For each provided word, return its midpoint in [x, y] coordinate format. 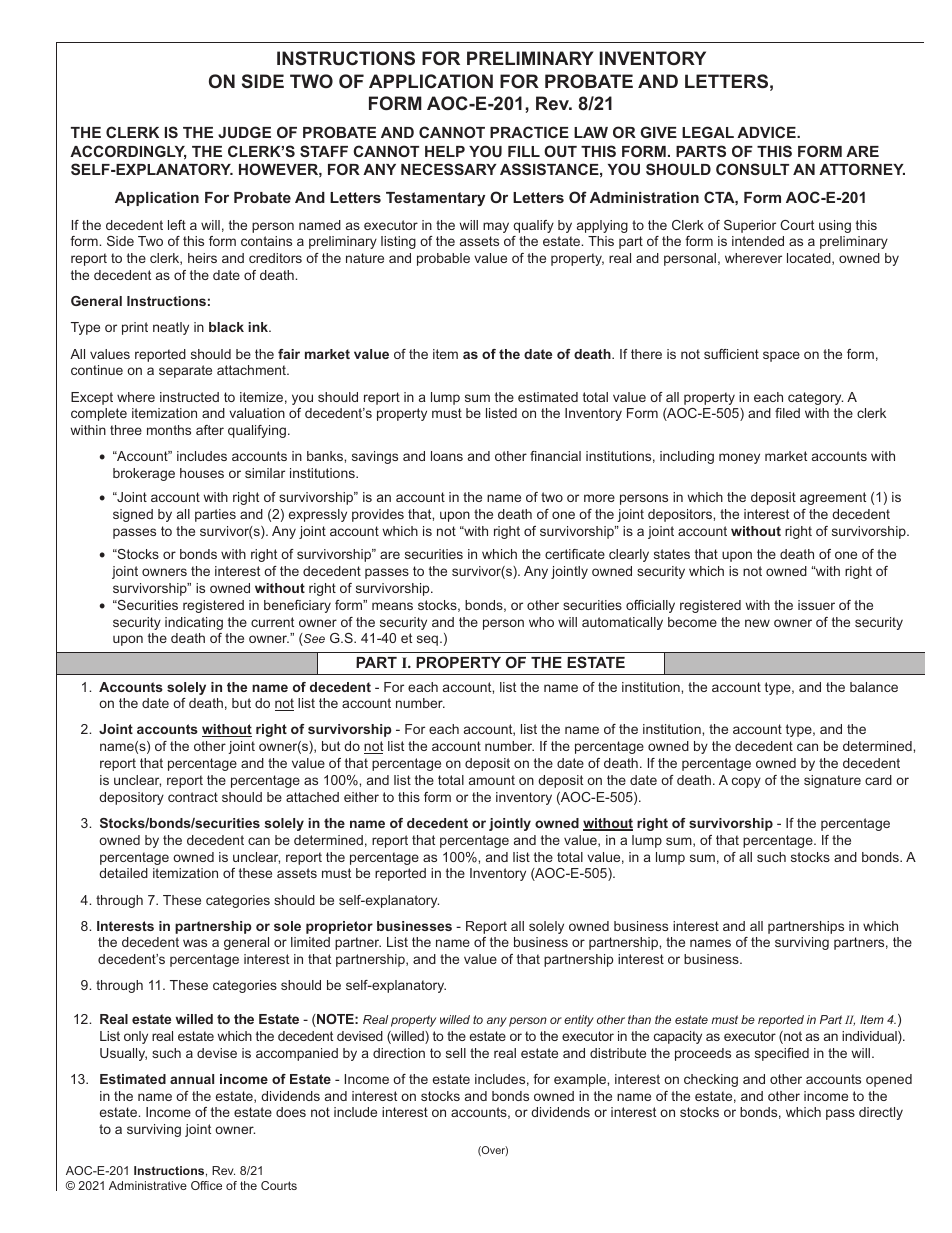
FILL [524, 151]
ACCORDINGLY [128, 152]
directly [881, 1113]
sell [456, 1053]
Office [206, 1185]
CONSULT [752, 169]
